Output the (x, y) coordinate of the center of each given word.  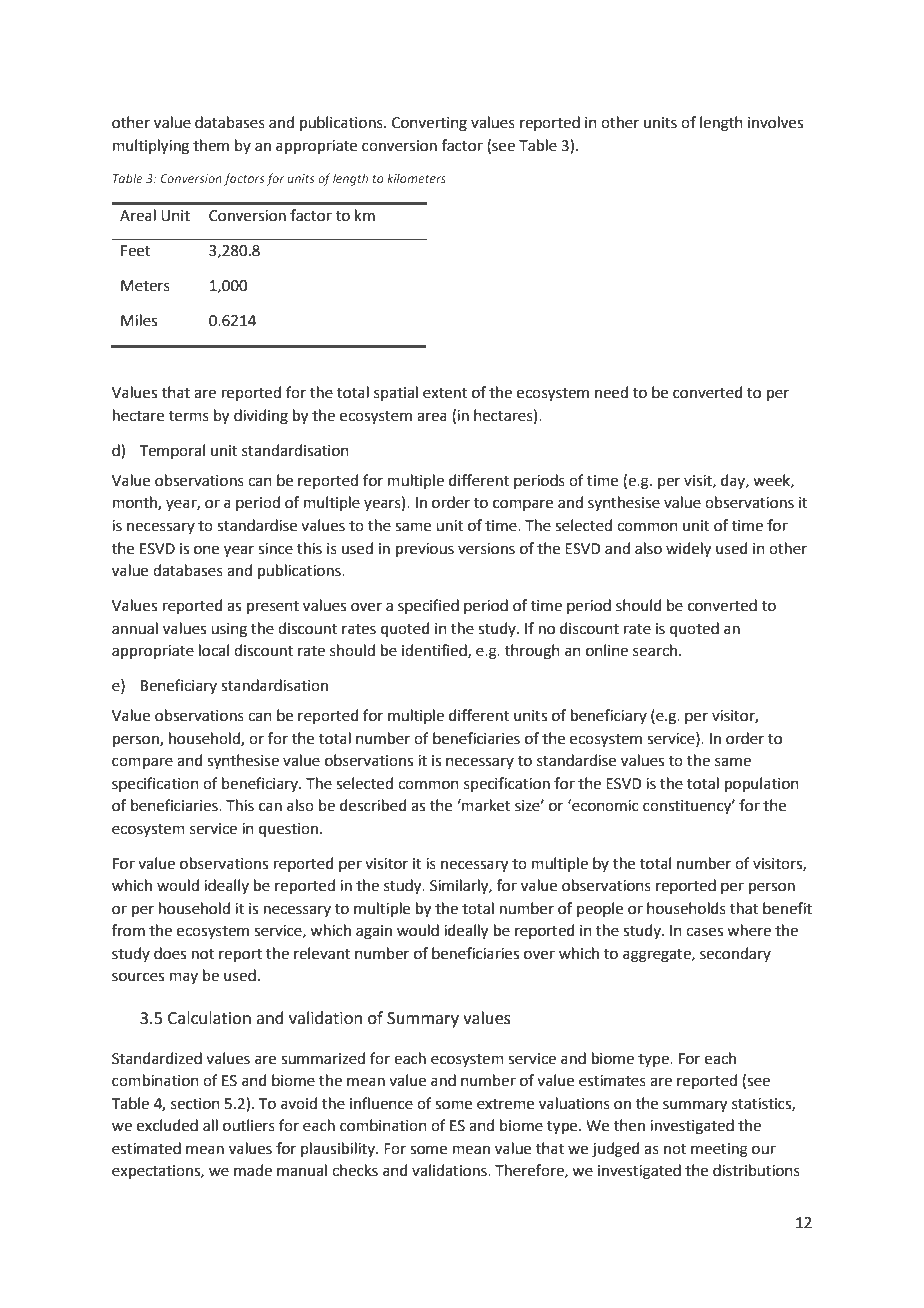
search (655, 650)
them (211, 145)
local (214, 650)
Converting (429, 124)
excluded (167, 1125)
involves (775, 122)
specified (428, 606)
